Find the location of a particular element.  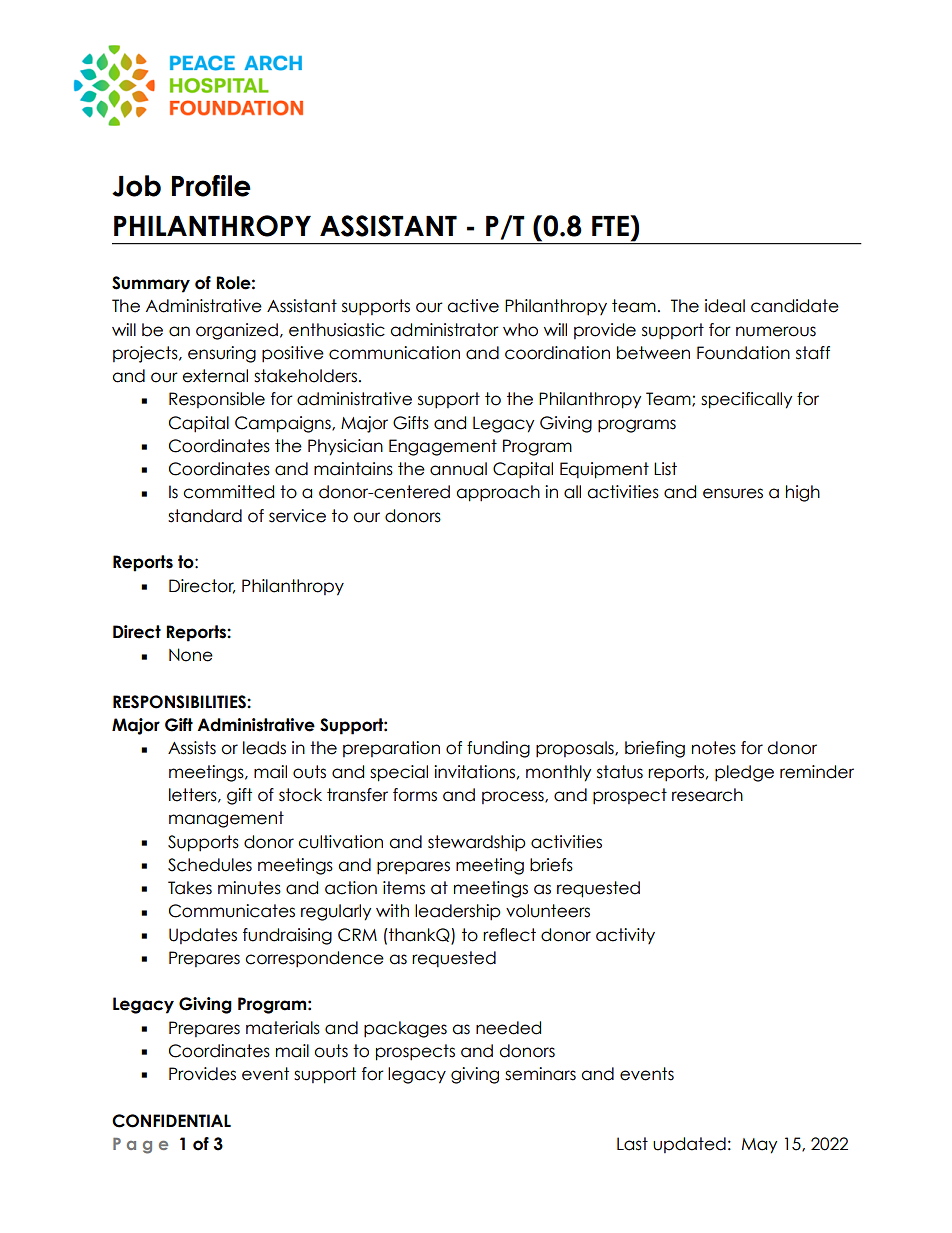

active is located at coordinates (473, 306).
